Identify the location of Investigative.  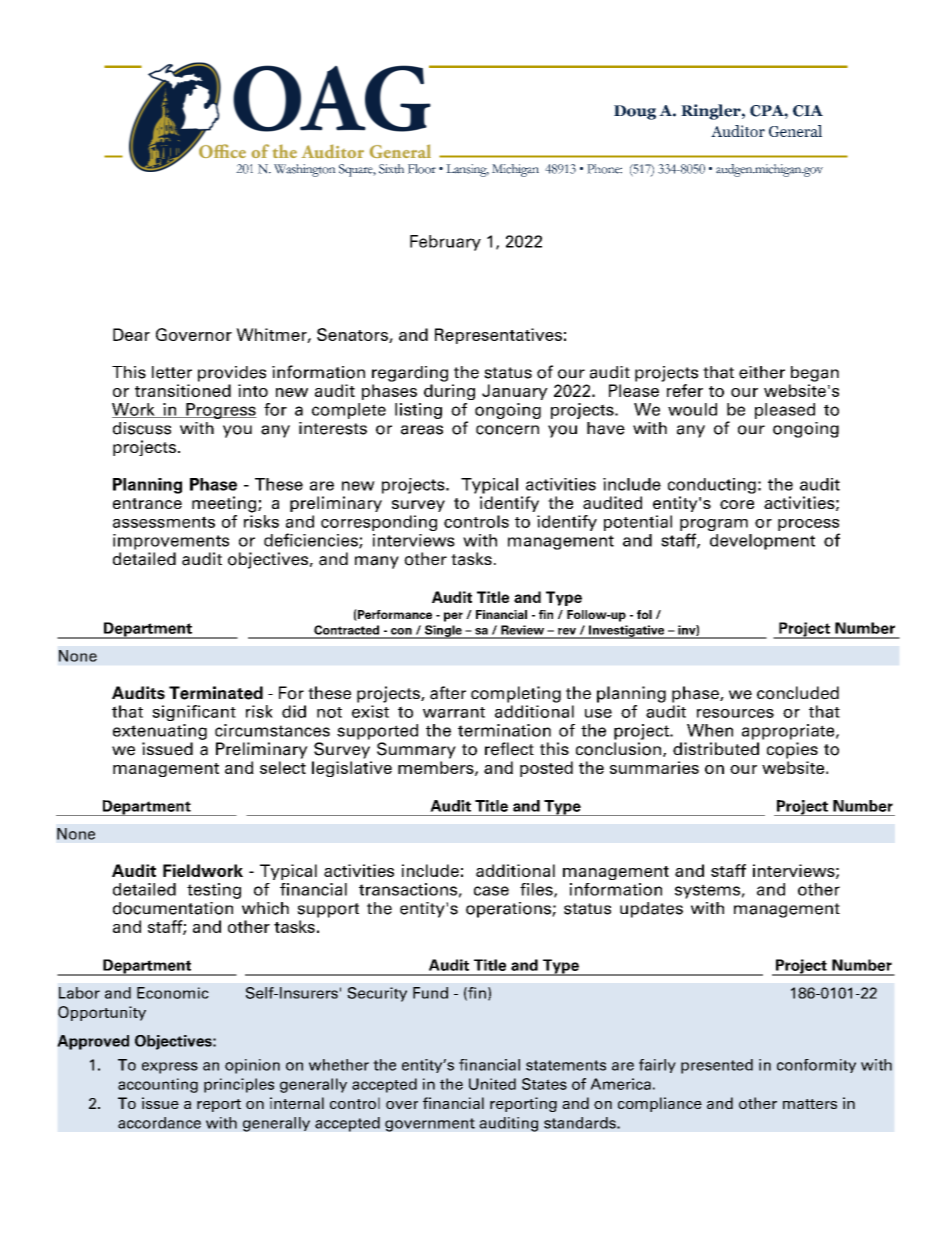
(627, 632).
